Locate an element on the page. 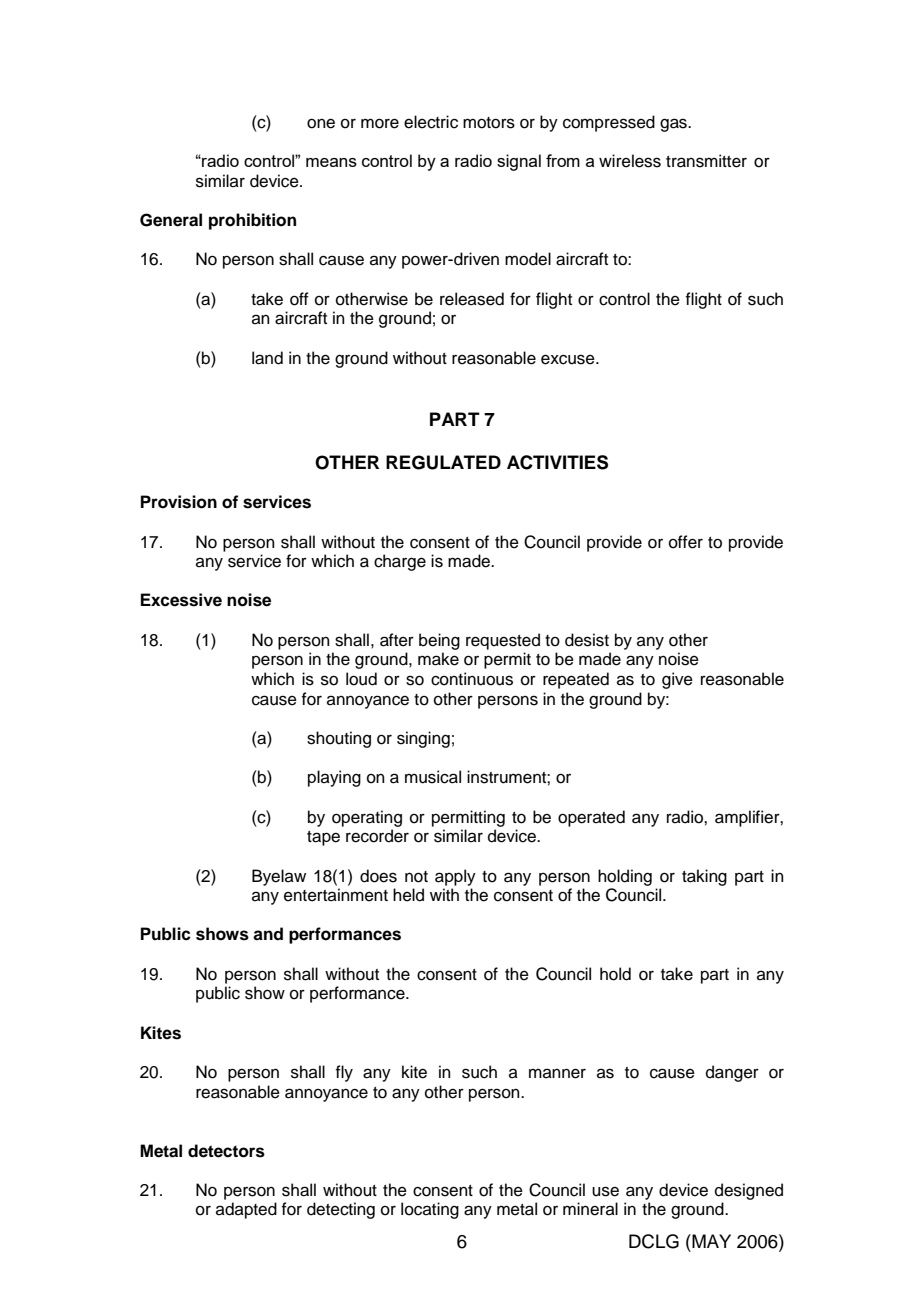  adapted is located at coordinates (246, 1210).
